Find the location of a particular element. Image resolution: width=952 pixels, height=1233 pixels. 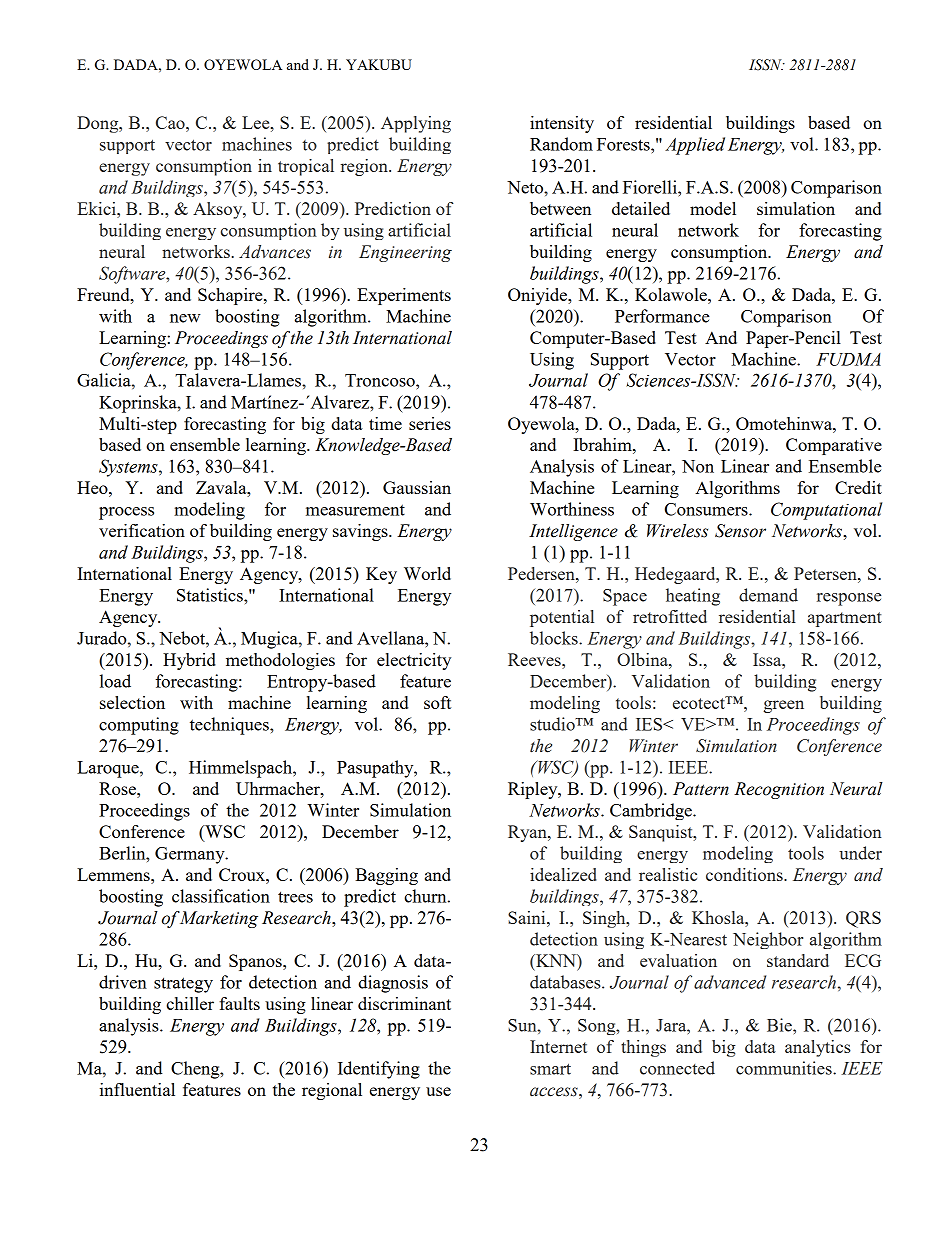

Applied is located at coordinates (695, 146).
